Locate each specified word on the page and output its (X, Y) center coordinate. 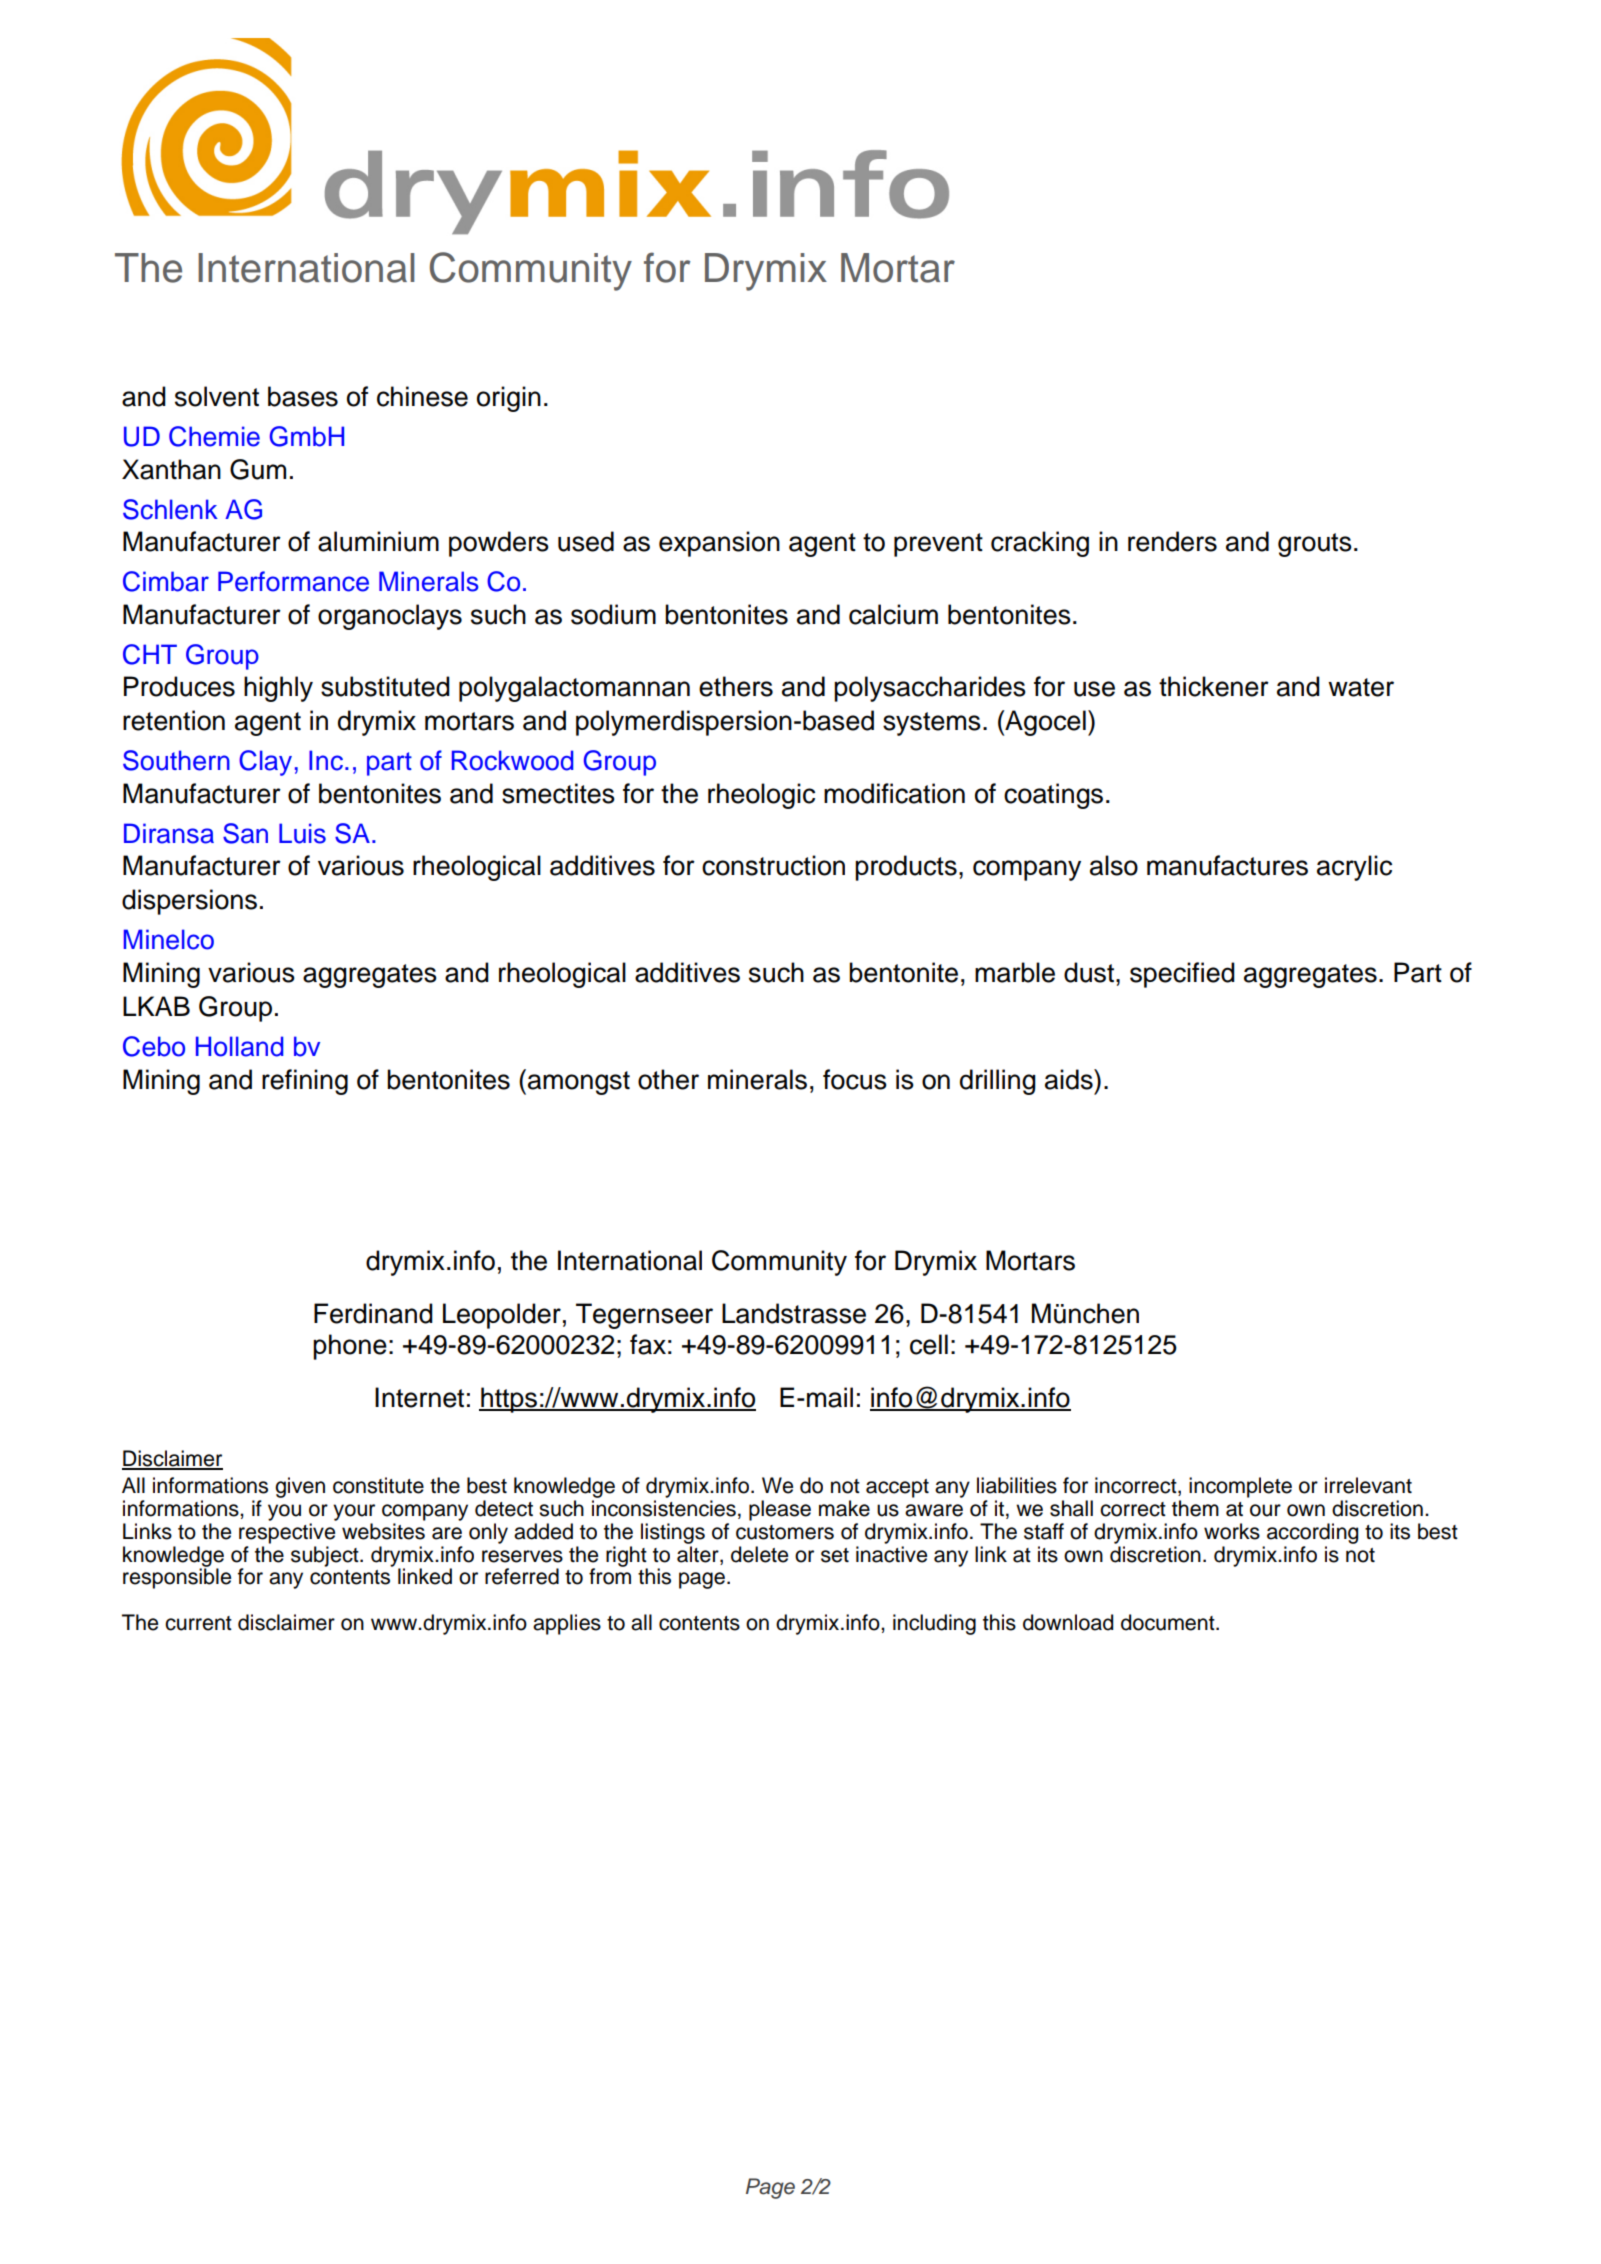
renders (1172, 541)
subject (326, 1556)
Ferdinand (373, 1313)
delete (759, 1554)
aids (1070, 1079)
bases (303, 396)
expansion (719, 544)
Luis (302, 833)
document (1169, 1622)
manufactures (1227, 865)
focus (855, 1079)
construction (773, 865)
